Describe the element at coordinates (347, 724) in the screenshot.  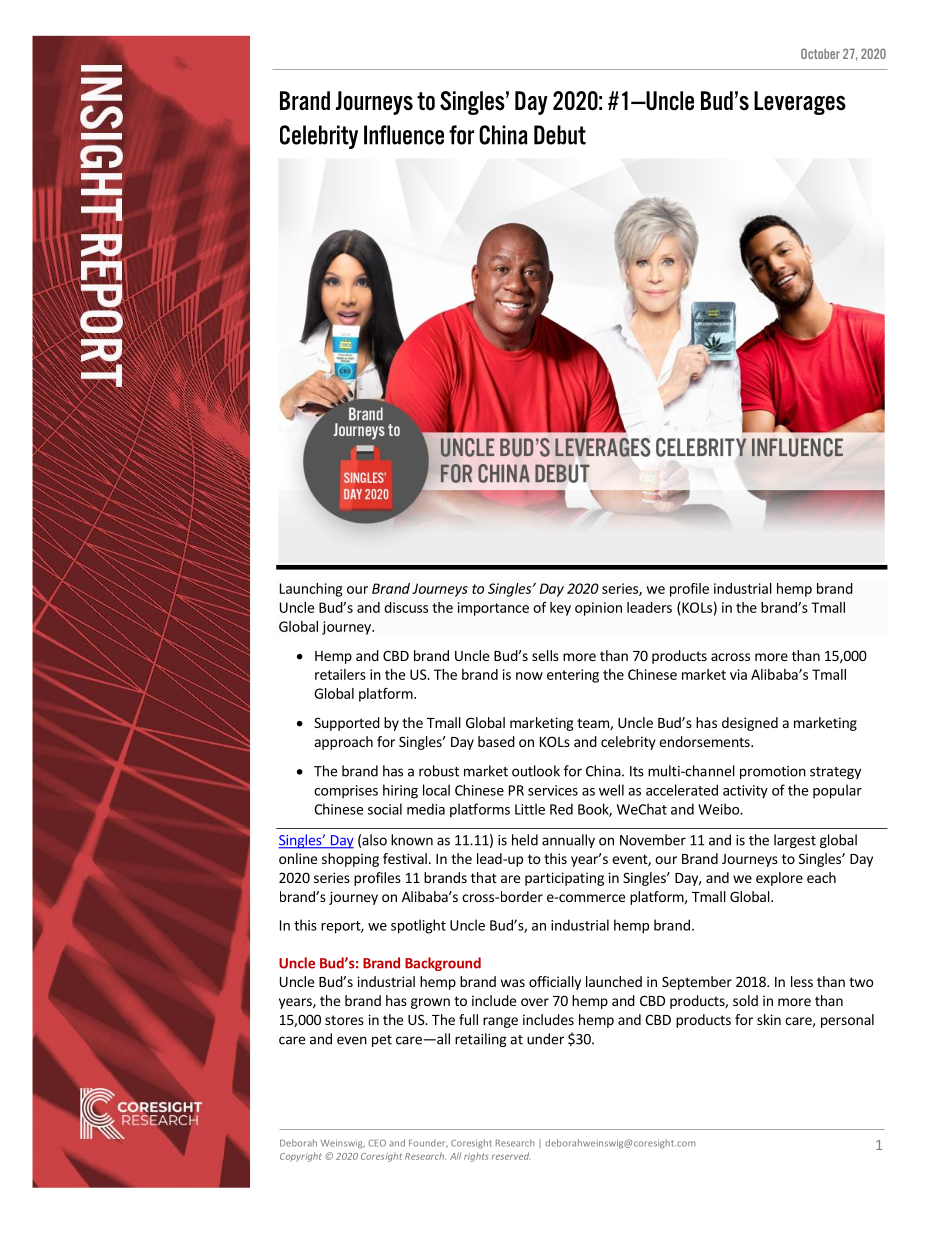
I see `Supported` at that location.
